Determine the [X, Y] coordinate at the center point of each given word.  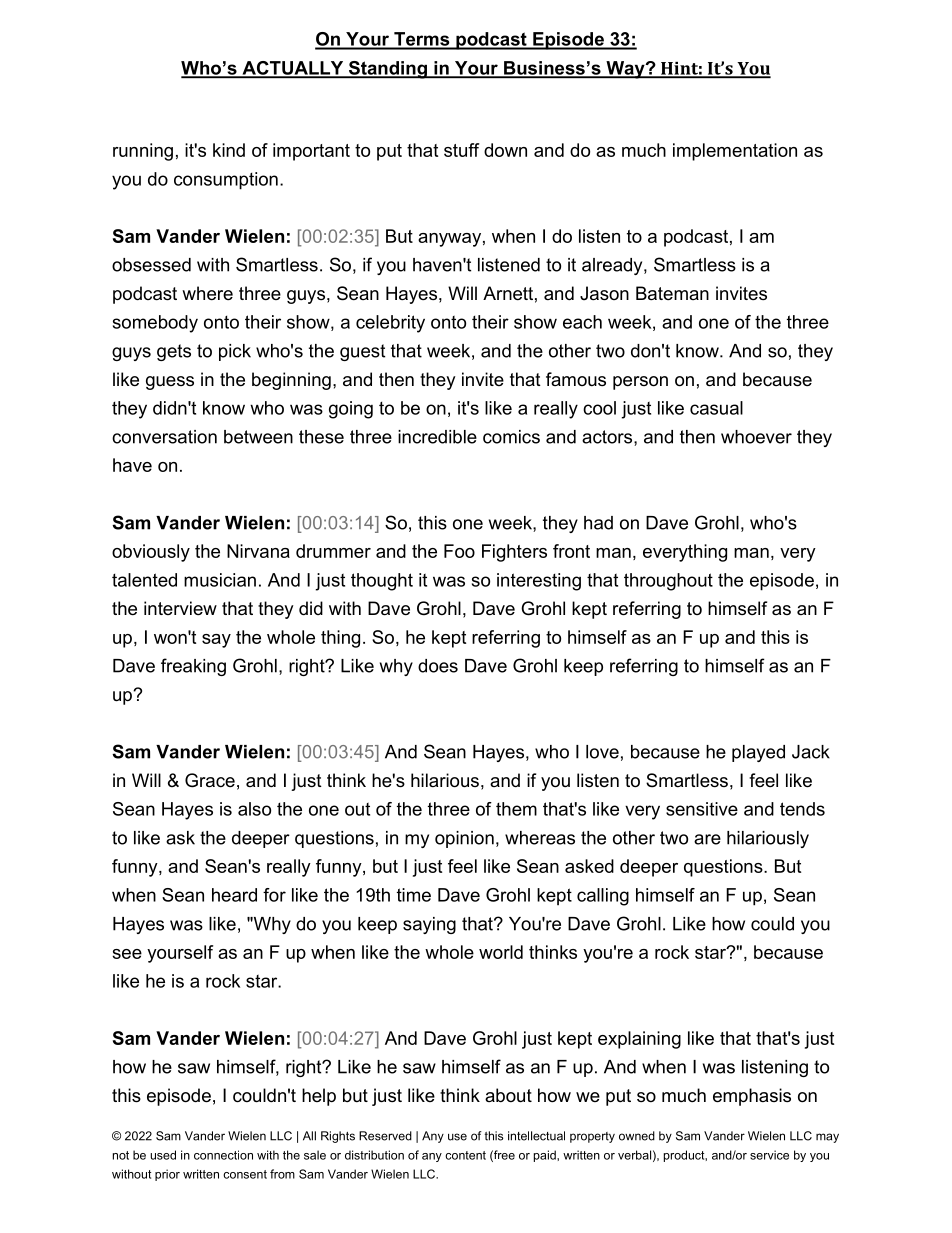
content [465, 1155]
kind [229, 150]
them [516, 809]
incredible [437, 437]
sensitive [702, 809]
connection [223, 1155]
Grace [210, 780]
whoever [756, 437]
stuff [461, 150]
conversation [164, 437]
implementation [735, 152]
